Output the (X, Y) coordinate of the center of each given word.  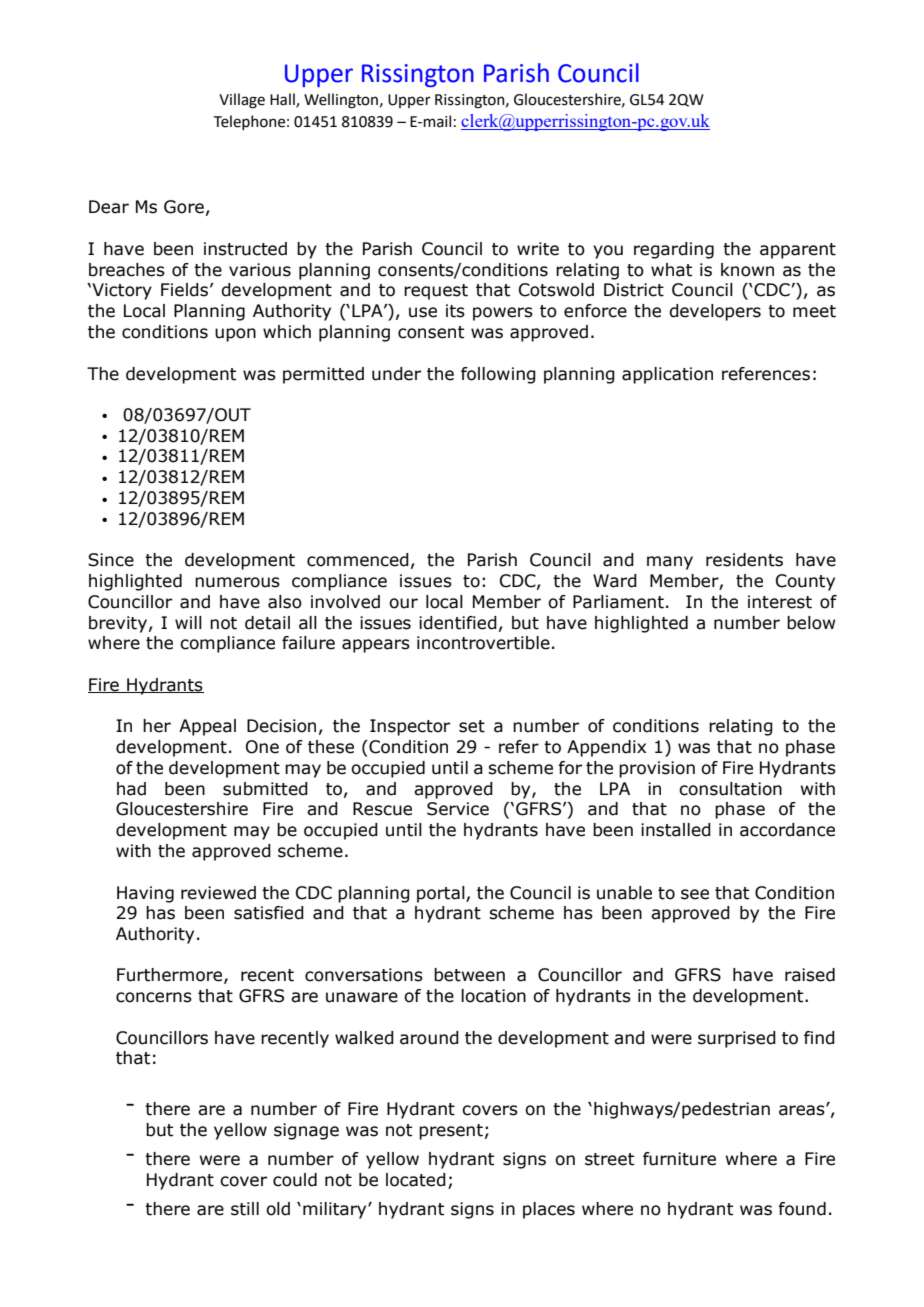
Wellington (341, 101)
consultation (730, 789)
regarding (674, 250)
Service (458, 809)
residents (744, 560)
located (416, 1180)
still (245, 1209)
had (131, 789)
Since (111, 560)
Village (242, 101)
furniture (679, 1159)
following (498, 375)
